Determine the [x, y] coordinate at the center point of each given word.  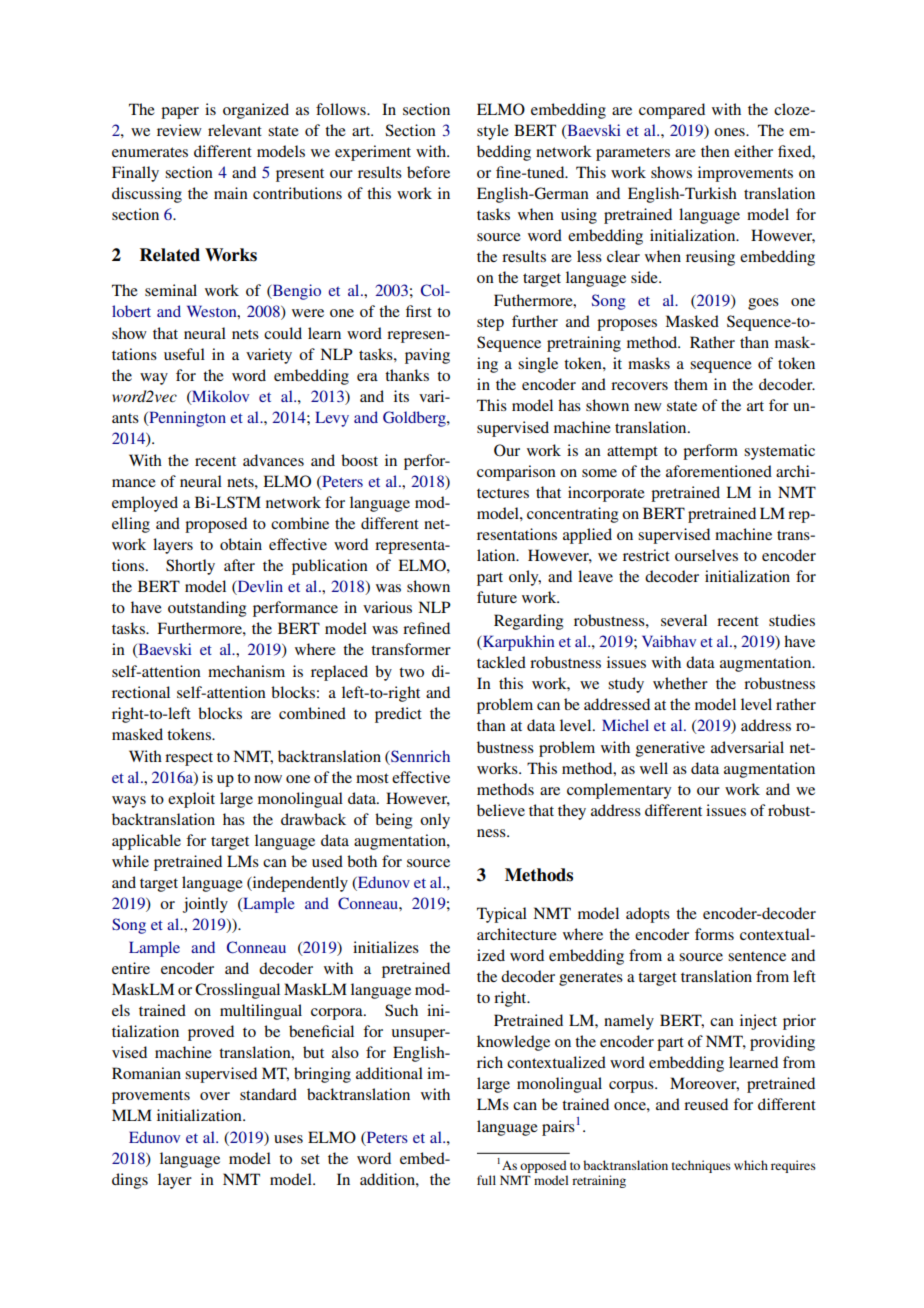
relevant [235, 130]
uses [288, 1139]
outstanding [207, 609]
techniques [701, 1166]
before [428, 172]
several [684, 620]
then [715, 151]
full [486, 1180]
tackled [501, 662]
